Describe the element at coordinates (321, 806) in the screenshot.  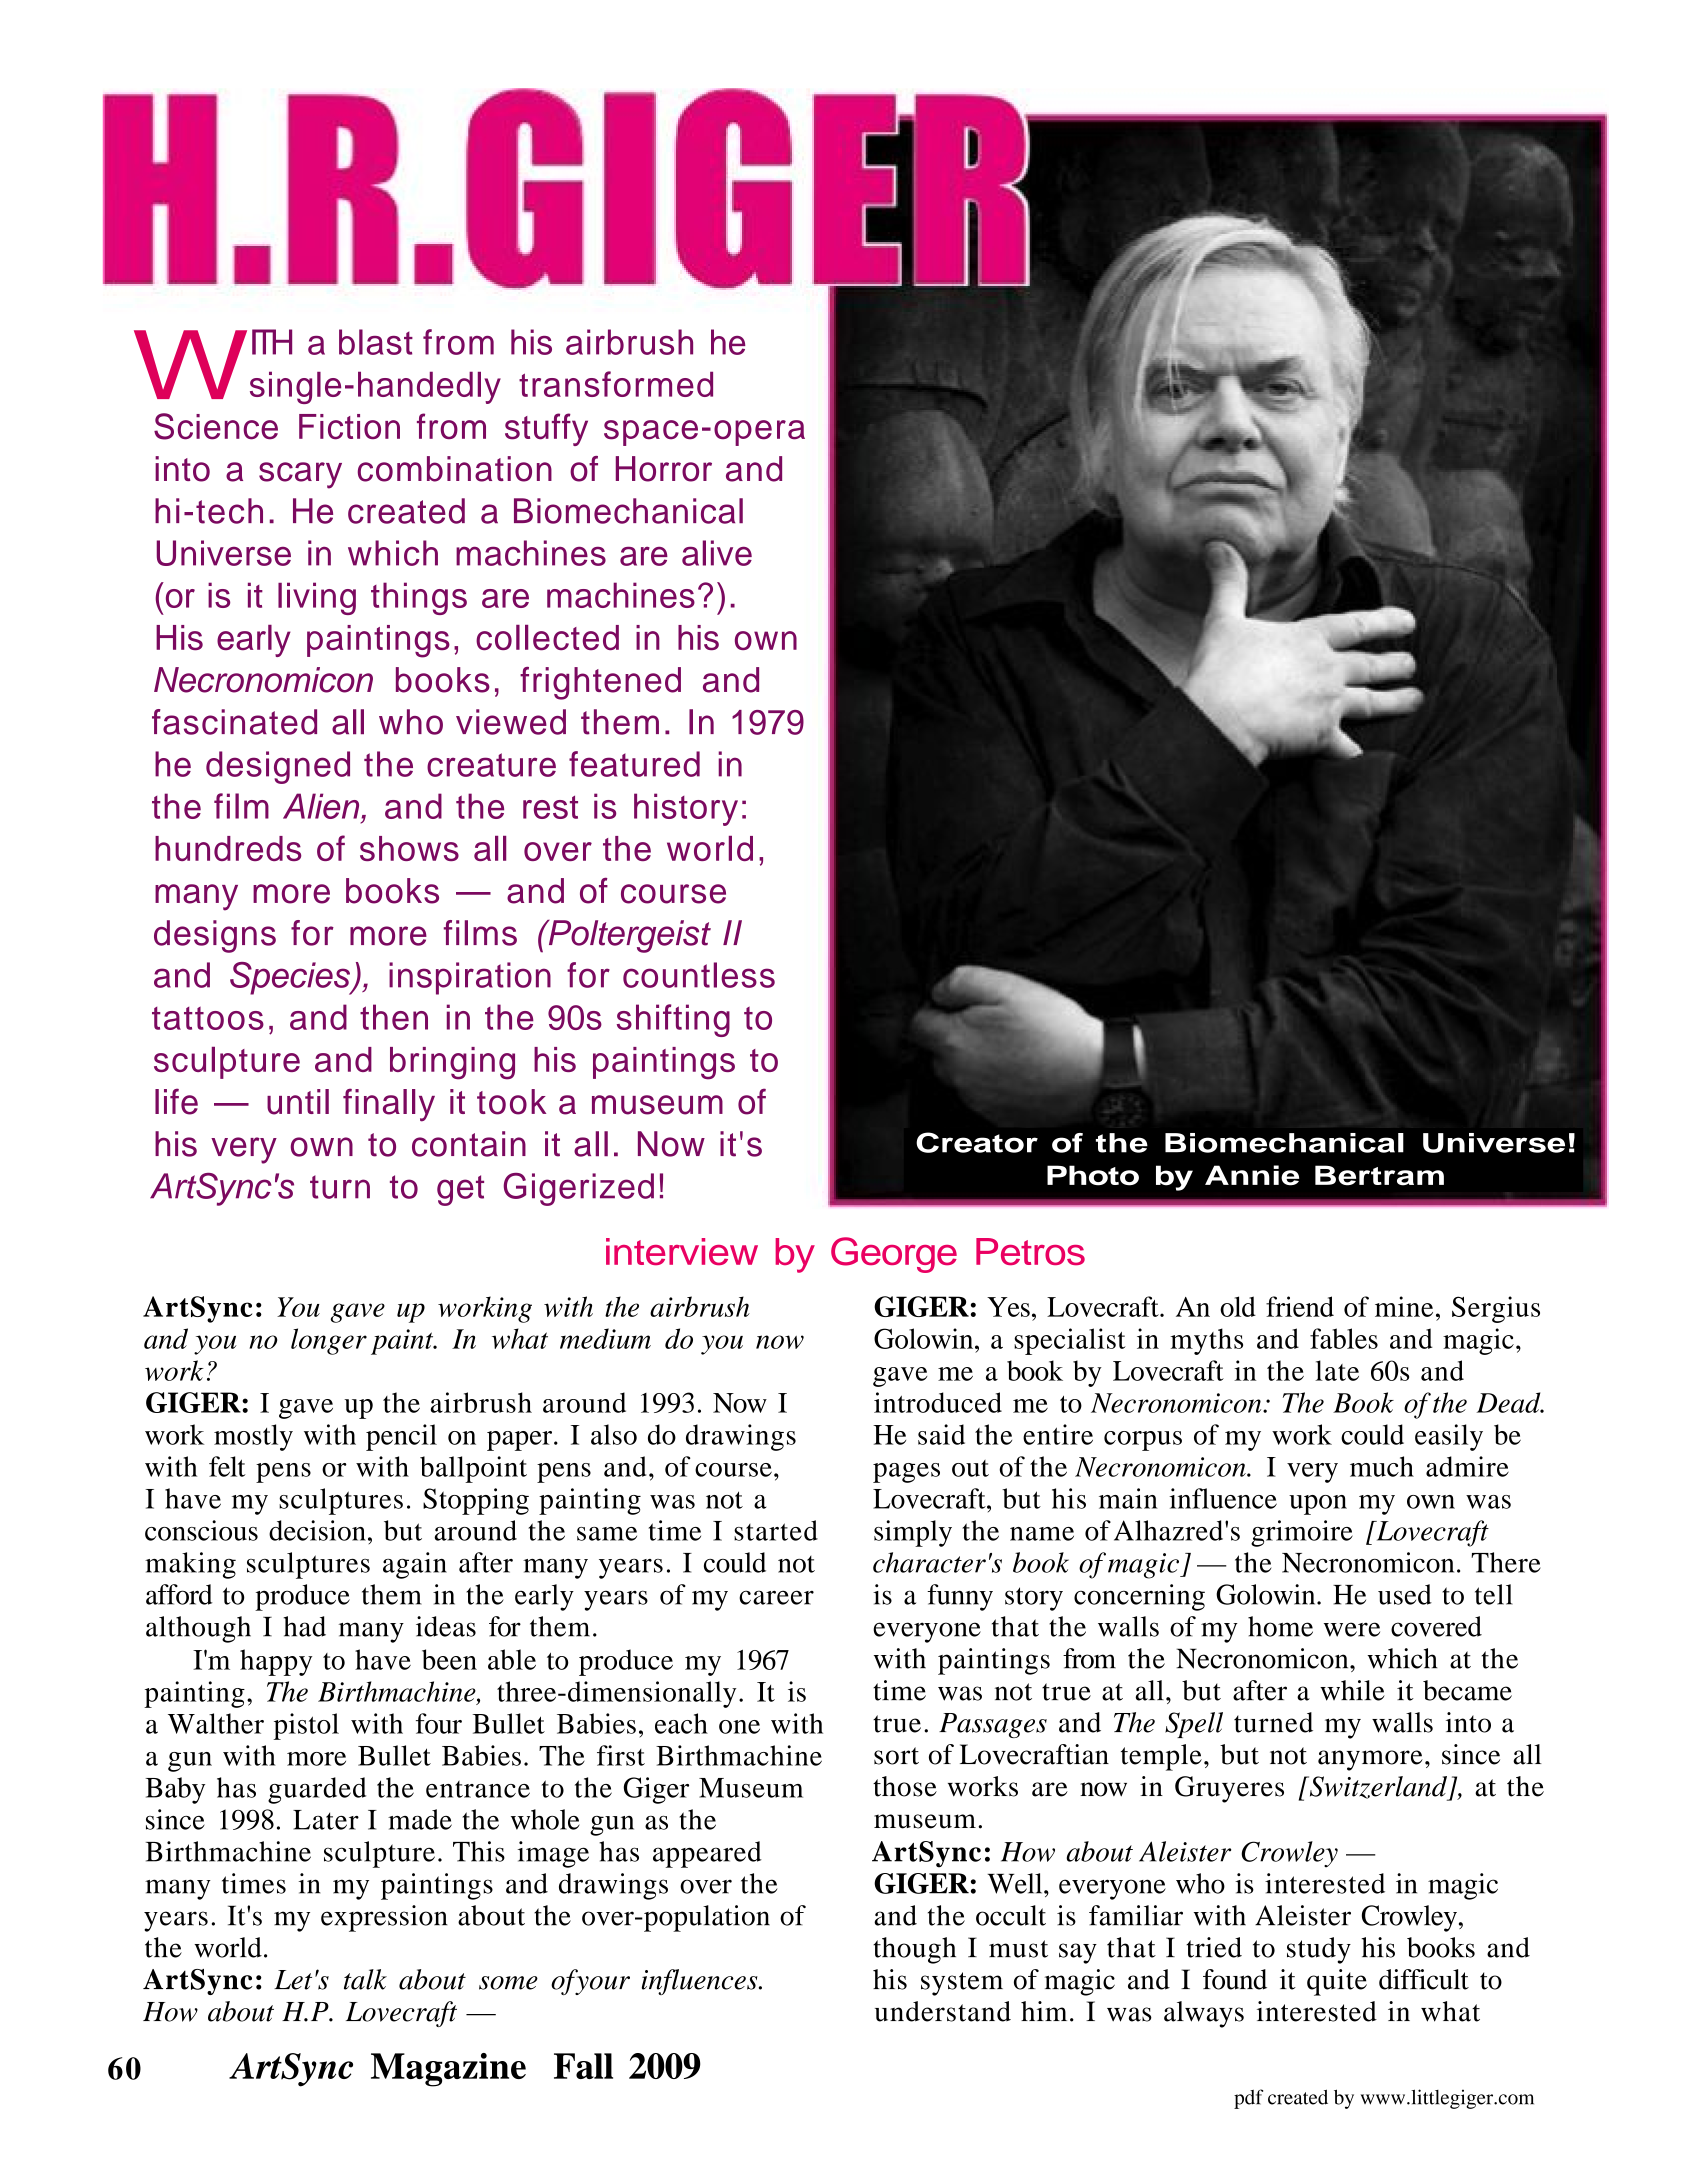
I see `Alien` at that location.
